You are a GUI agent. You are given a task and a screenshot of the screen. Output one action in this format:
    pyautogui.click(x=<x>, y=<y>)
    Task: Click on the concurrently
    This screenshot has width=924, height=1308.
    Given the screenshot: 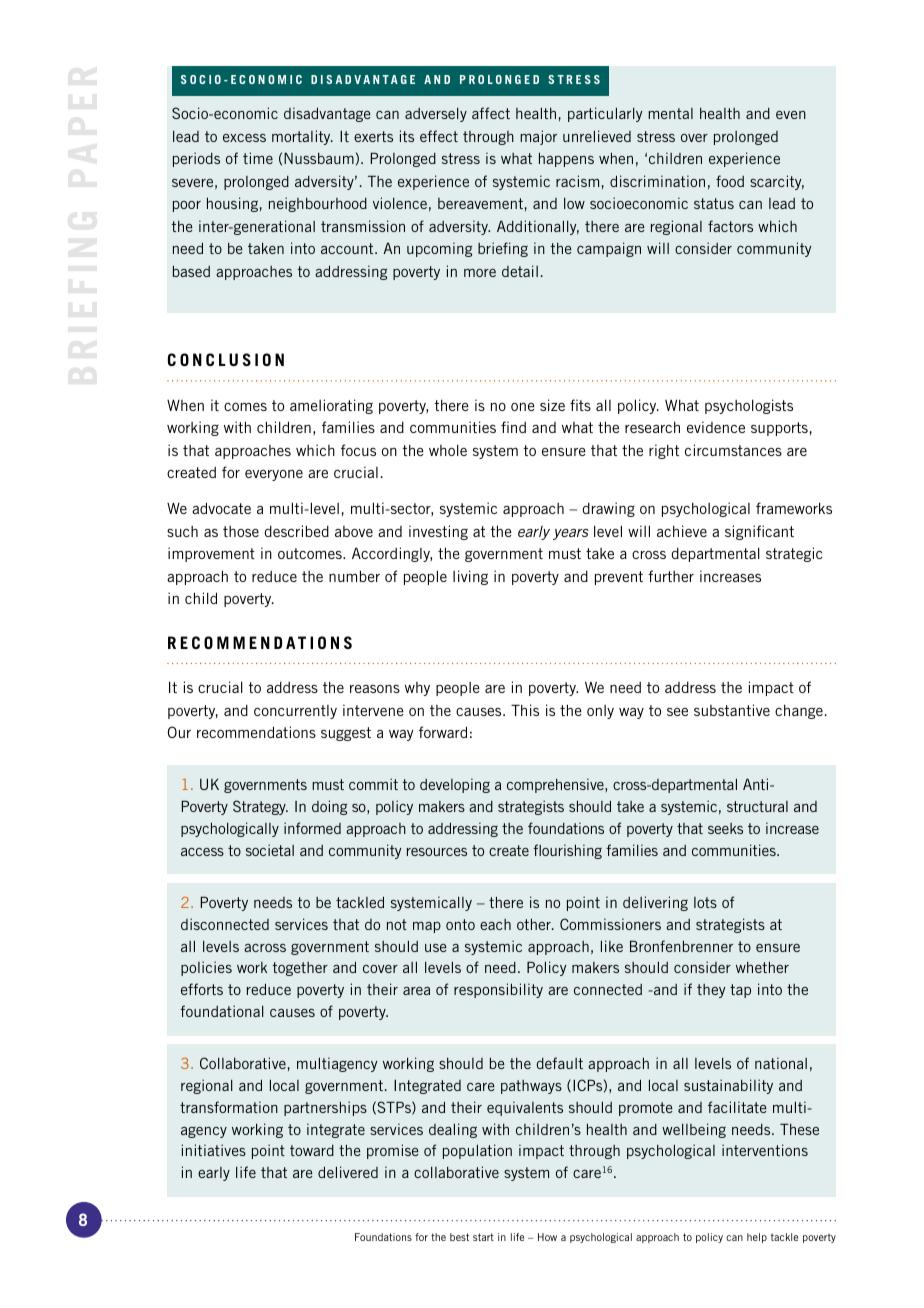 What is the action you would take?
    pyautogui.click(x=295, y=712)
